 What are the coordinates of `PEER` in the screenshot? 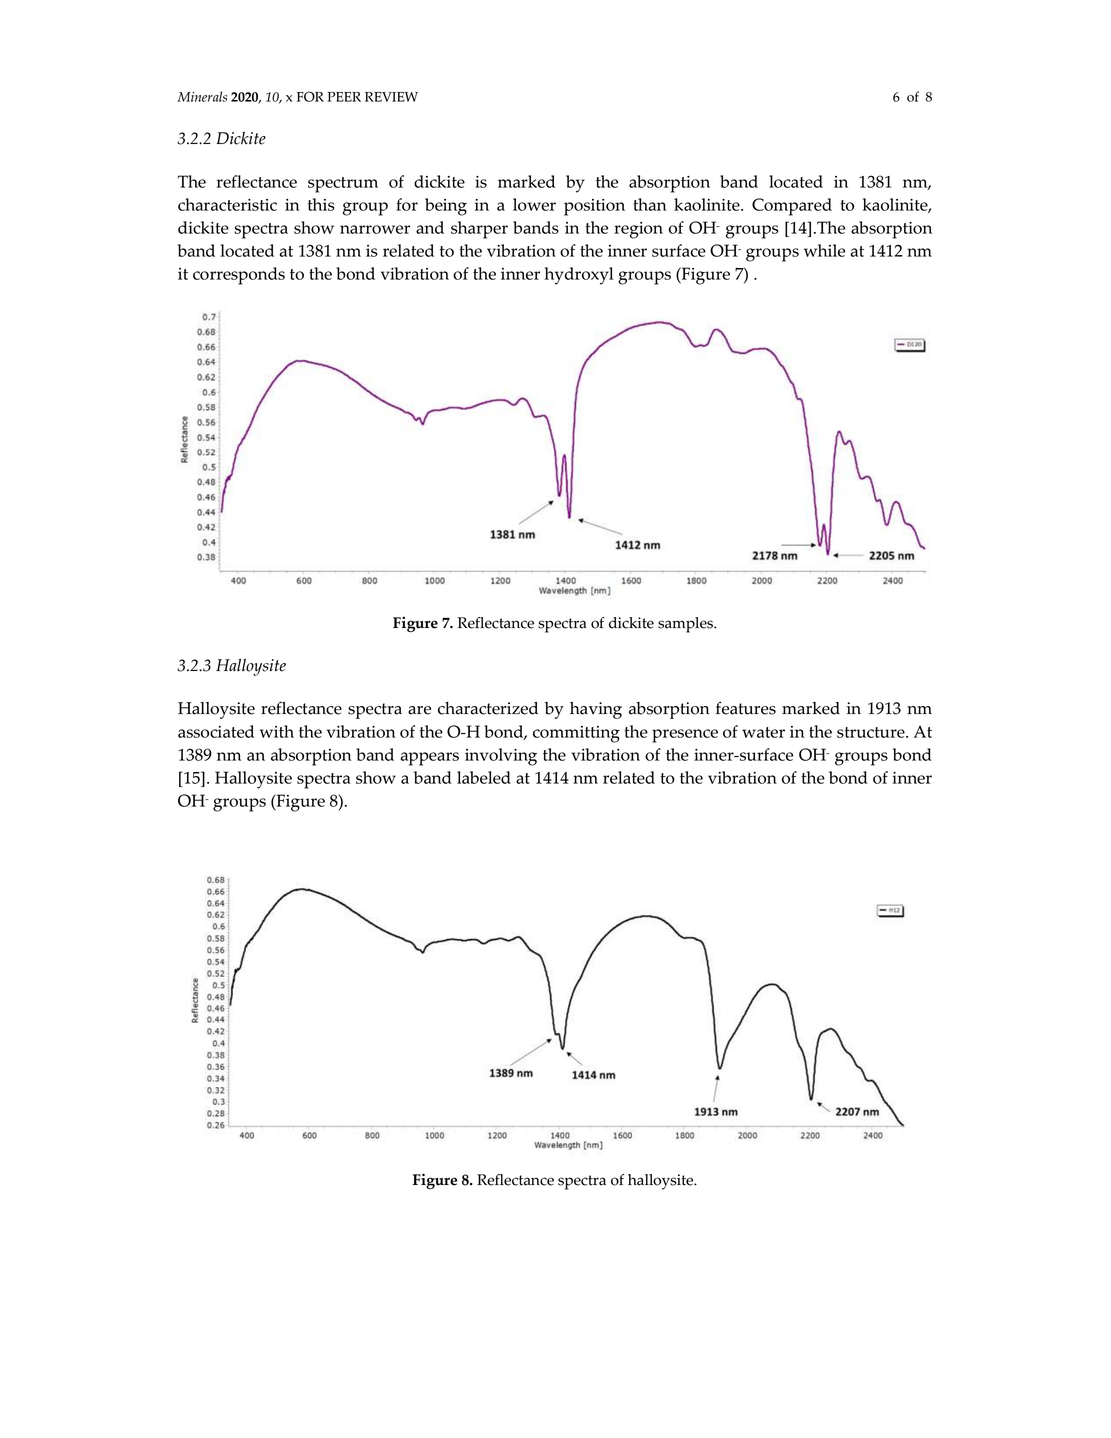 It's located at (344, 97).
